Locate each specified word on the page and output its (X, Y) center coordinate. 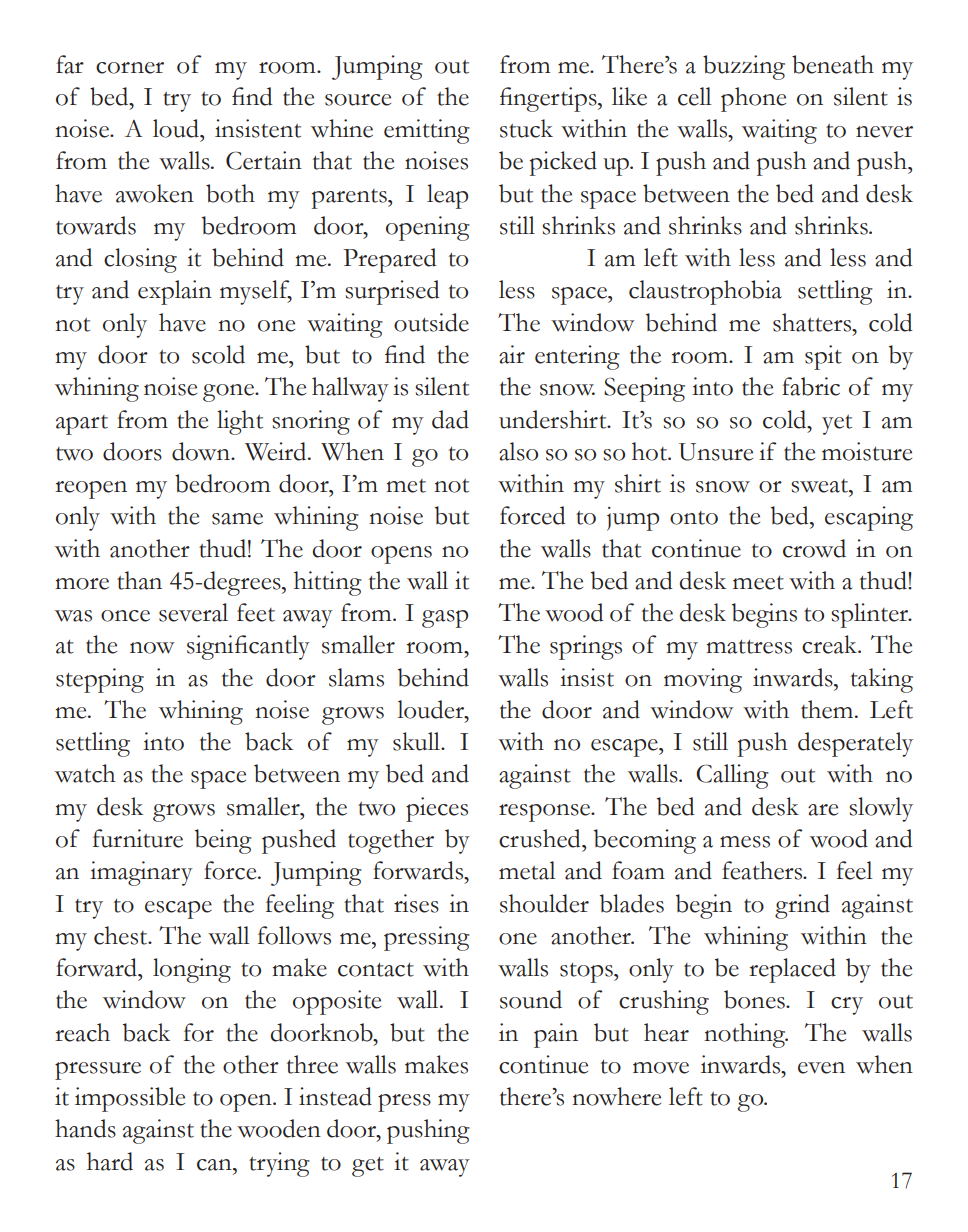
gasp (445, 619)
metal (527, 870)
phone (753, 99)
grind (802, 906)
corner (130, 68)
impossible (130, 1099)
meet (758, 583)
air (512, 354)
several (193, 612)
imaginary (141, 873)
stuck (526, 128)
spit (823, 357)
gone (229, 393)
